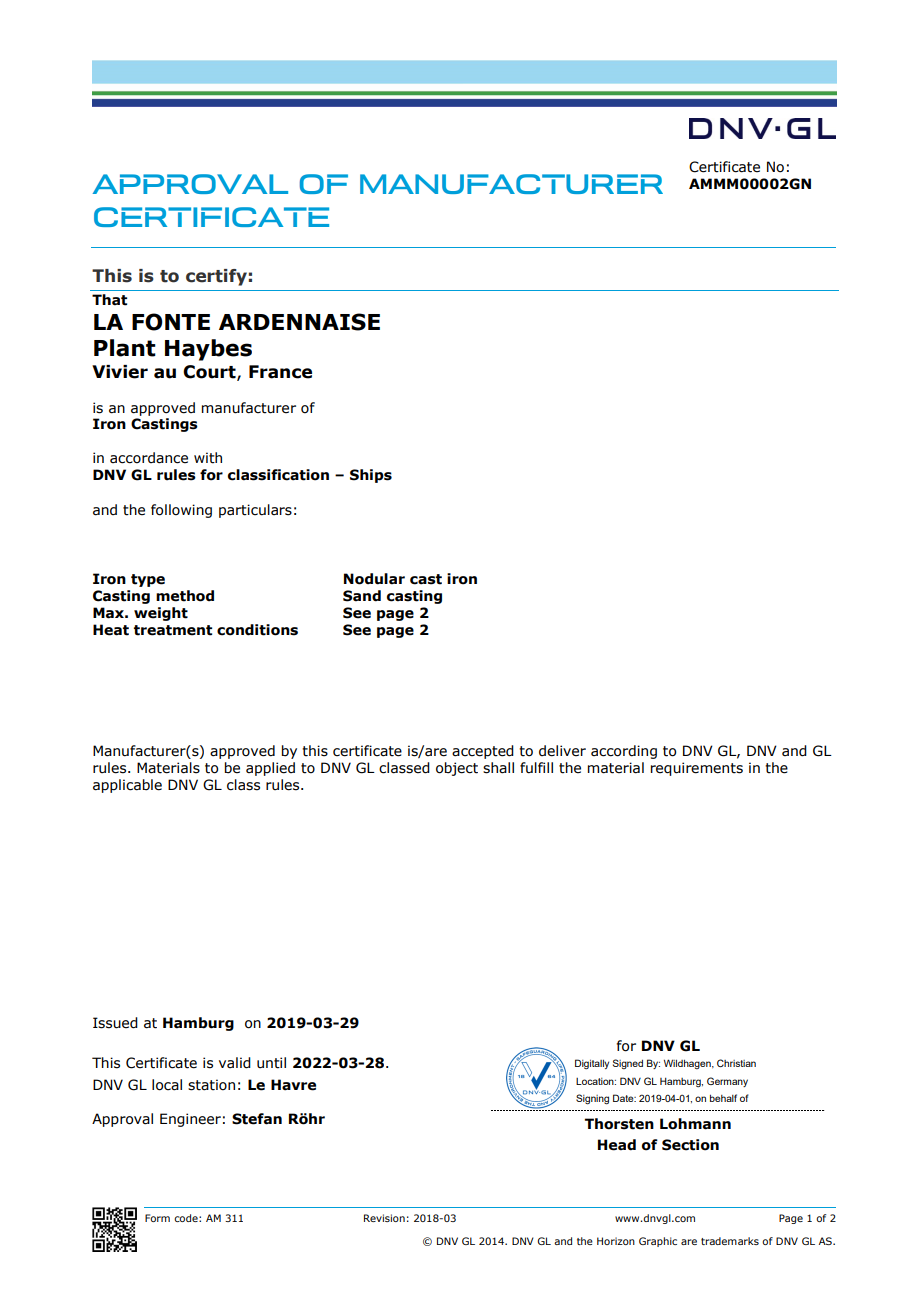 This page has width=924, height=1308. What do you see at coordinates (157, 1218) in the page?
I see `Form` at bounding box center [157, 1218].
